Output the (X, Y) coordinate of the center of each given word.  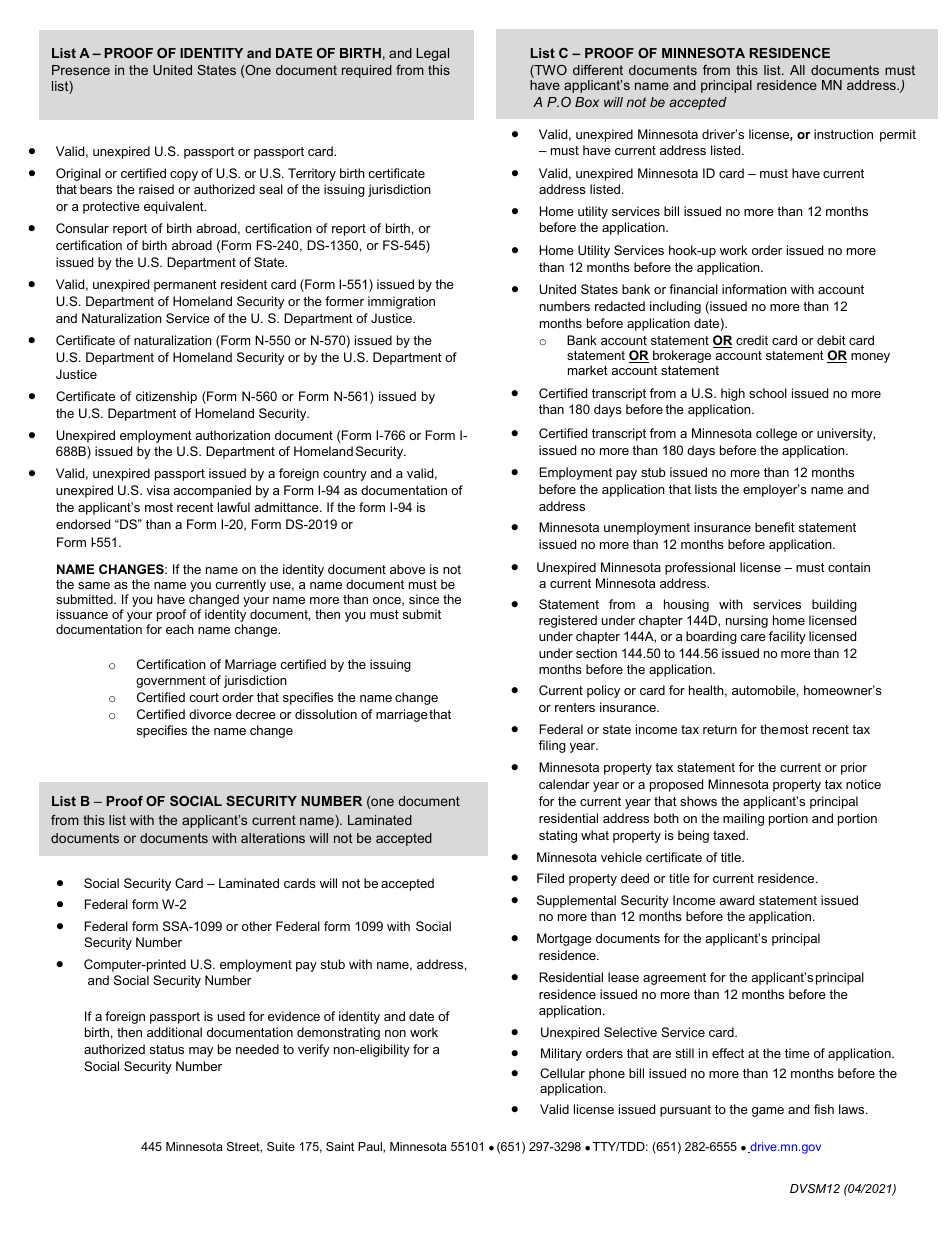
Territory (312, 174)
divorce (210, 714)
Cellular (562, 1073)
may (201, 1052)
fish (824, 1109)
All (797, 70)
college (776, 434)
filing (552, 746)
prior (854, 768)
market (588, 370)
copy (184, 176)
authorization (232, 435)
